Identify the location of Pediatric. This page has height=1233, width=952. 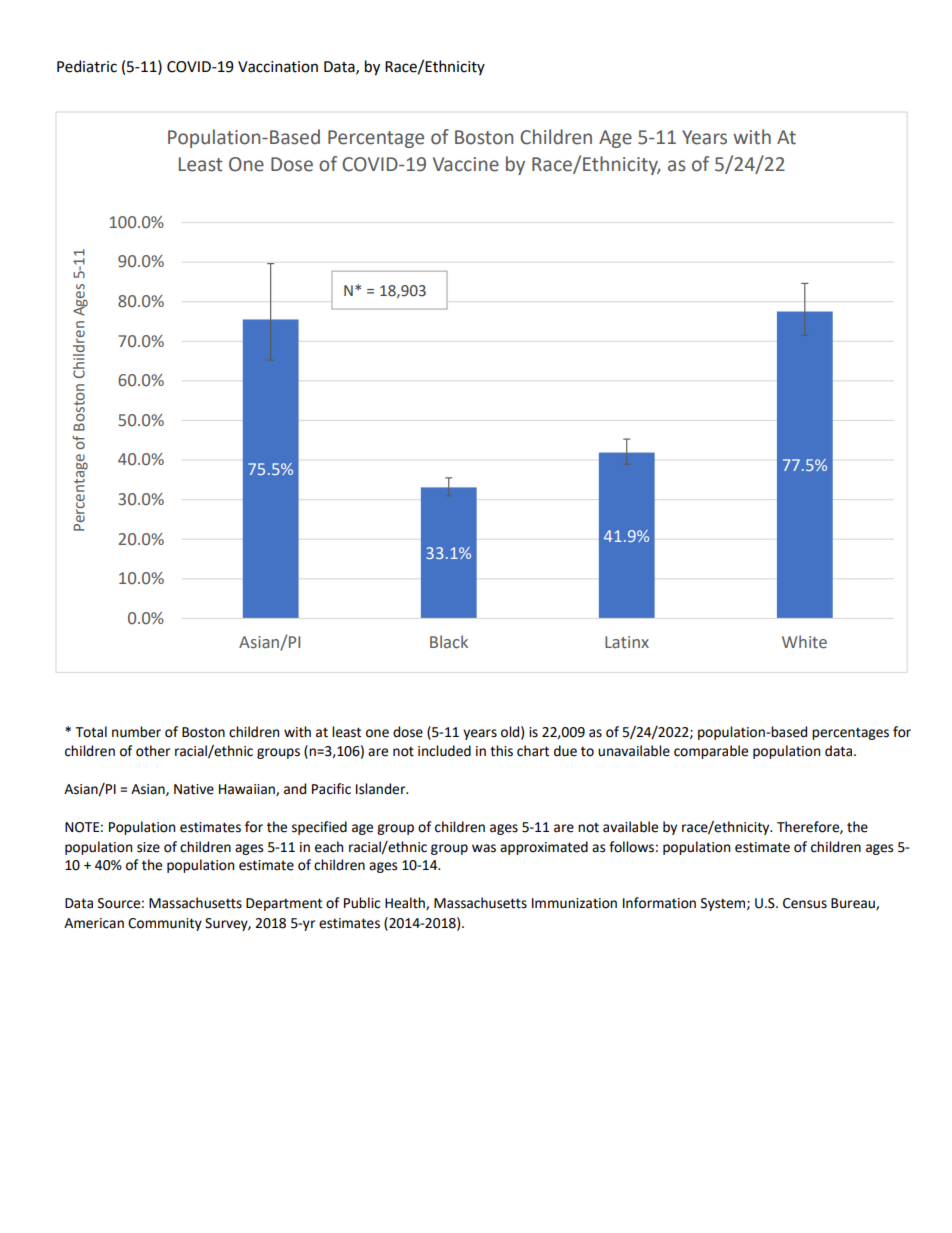
(87, 66).
